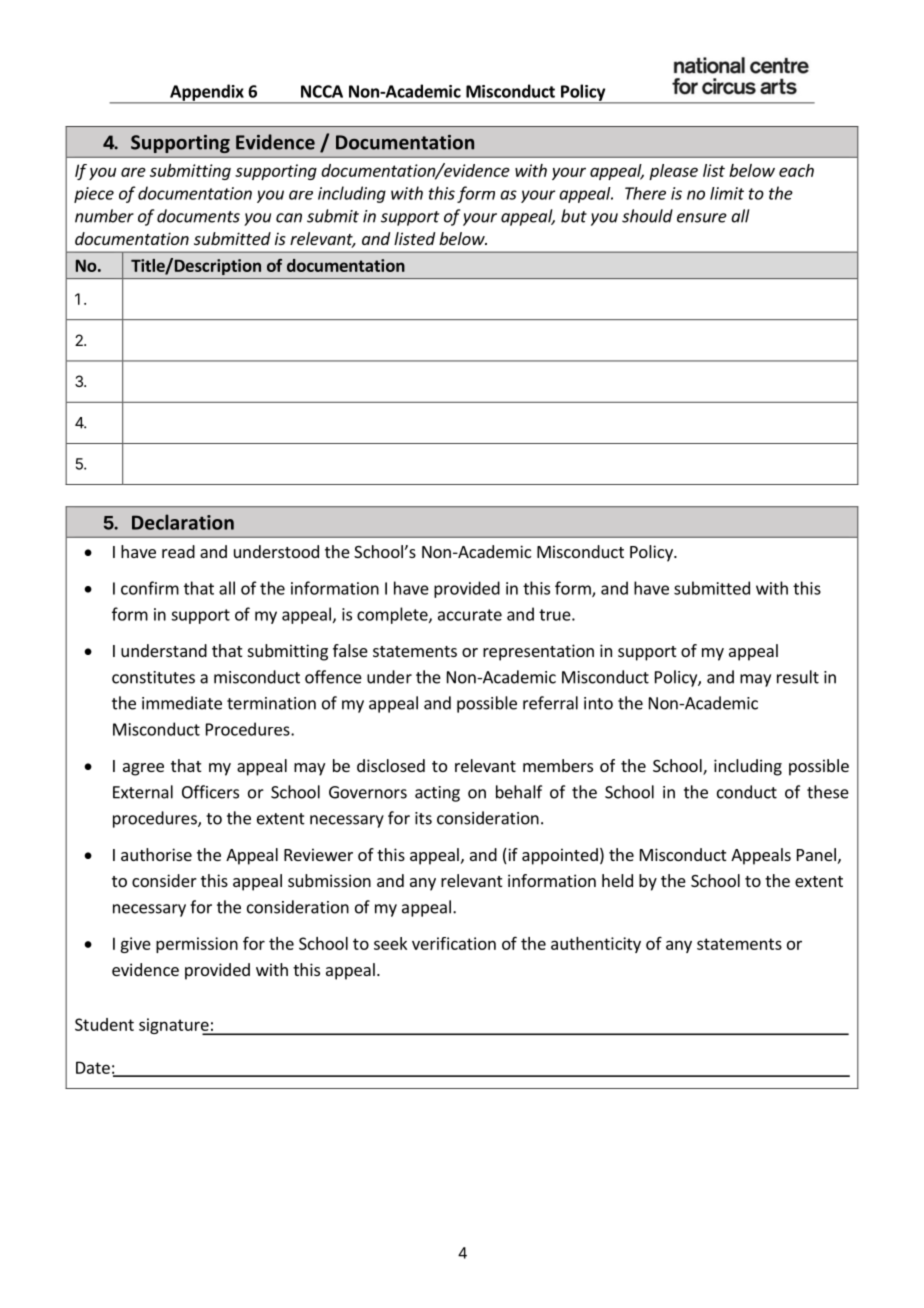 The image size is (924, 1308). What do you see at coordinates (596, 945) in the screenshot?
I see `authenticity` at bounding box center [596, 945].
